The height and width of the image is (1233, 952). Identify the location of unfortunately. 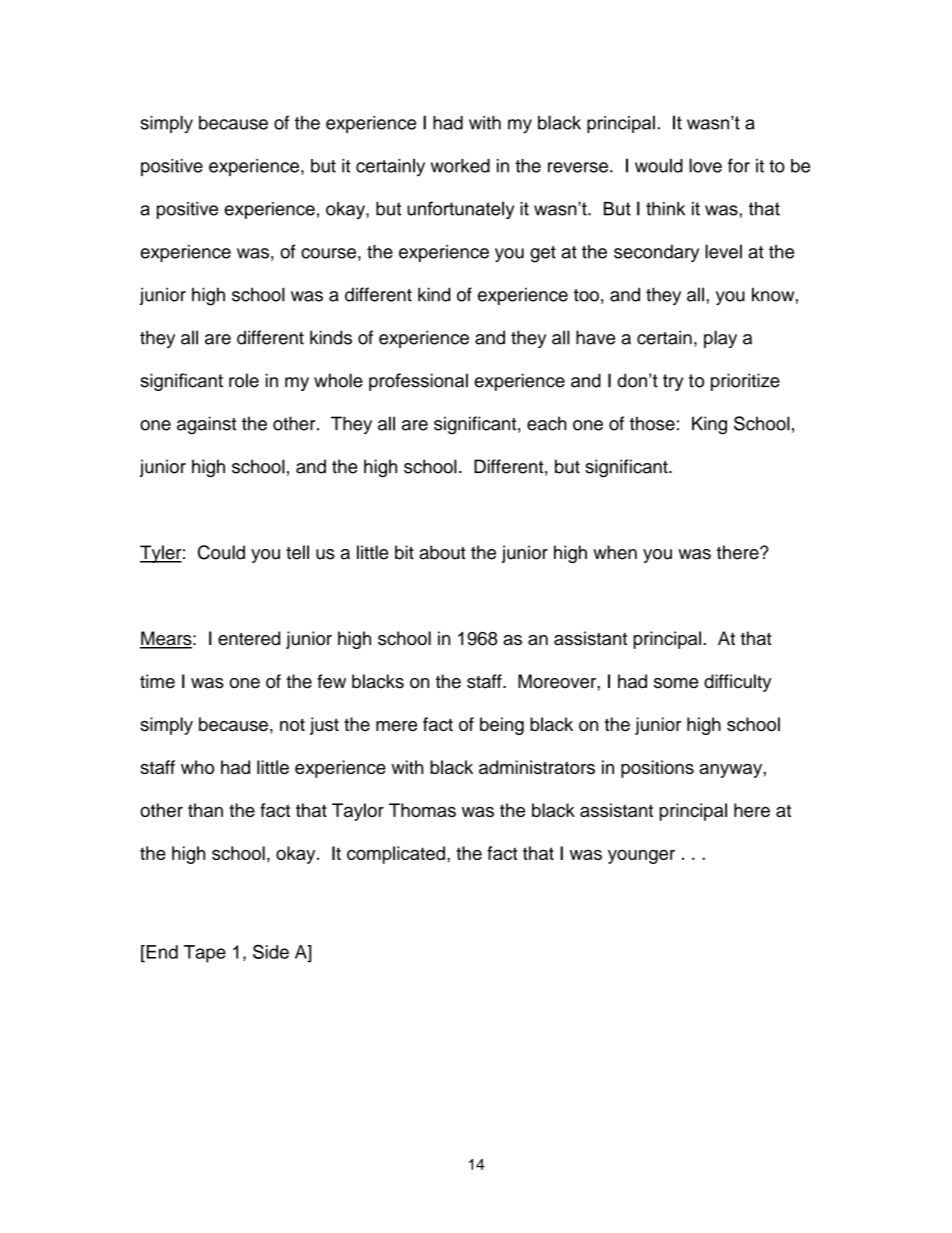
(460, 210).
